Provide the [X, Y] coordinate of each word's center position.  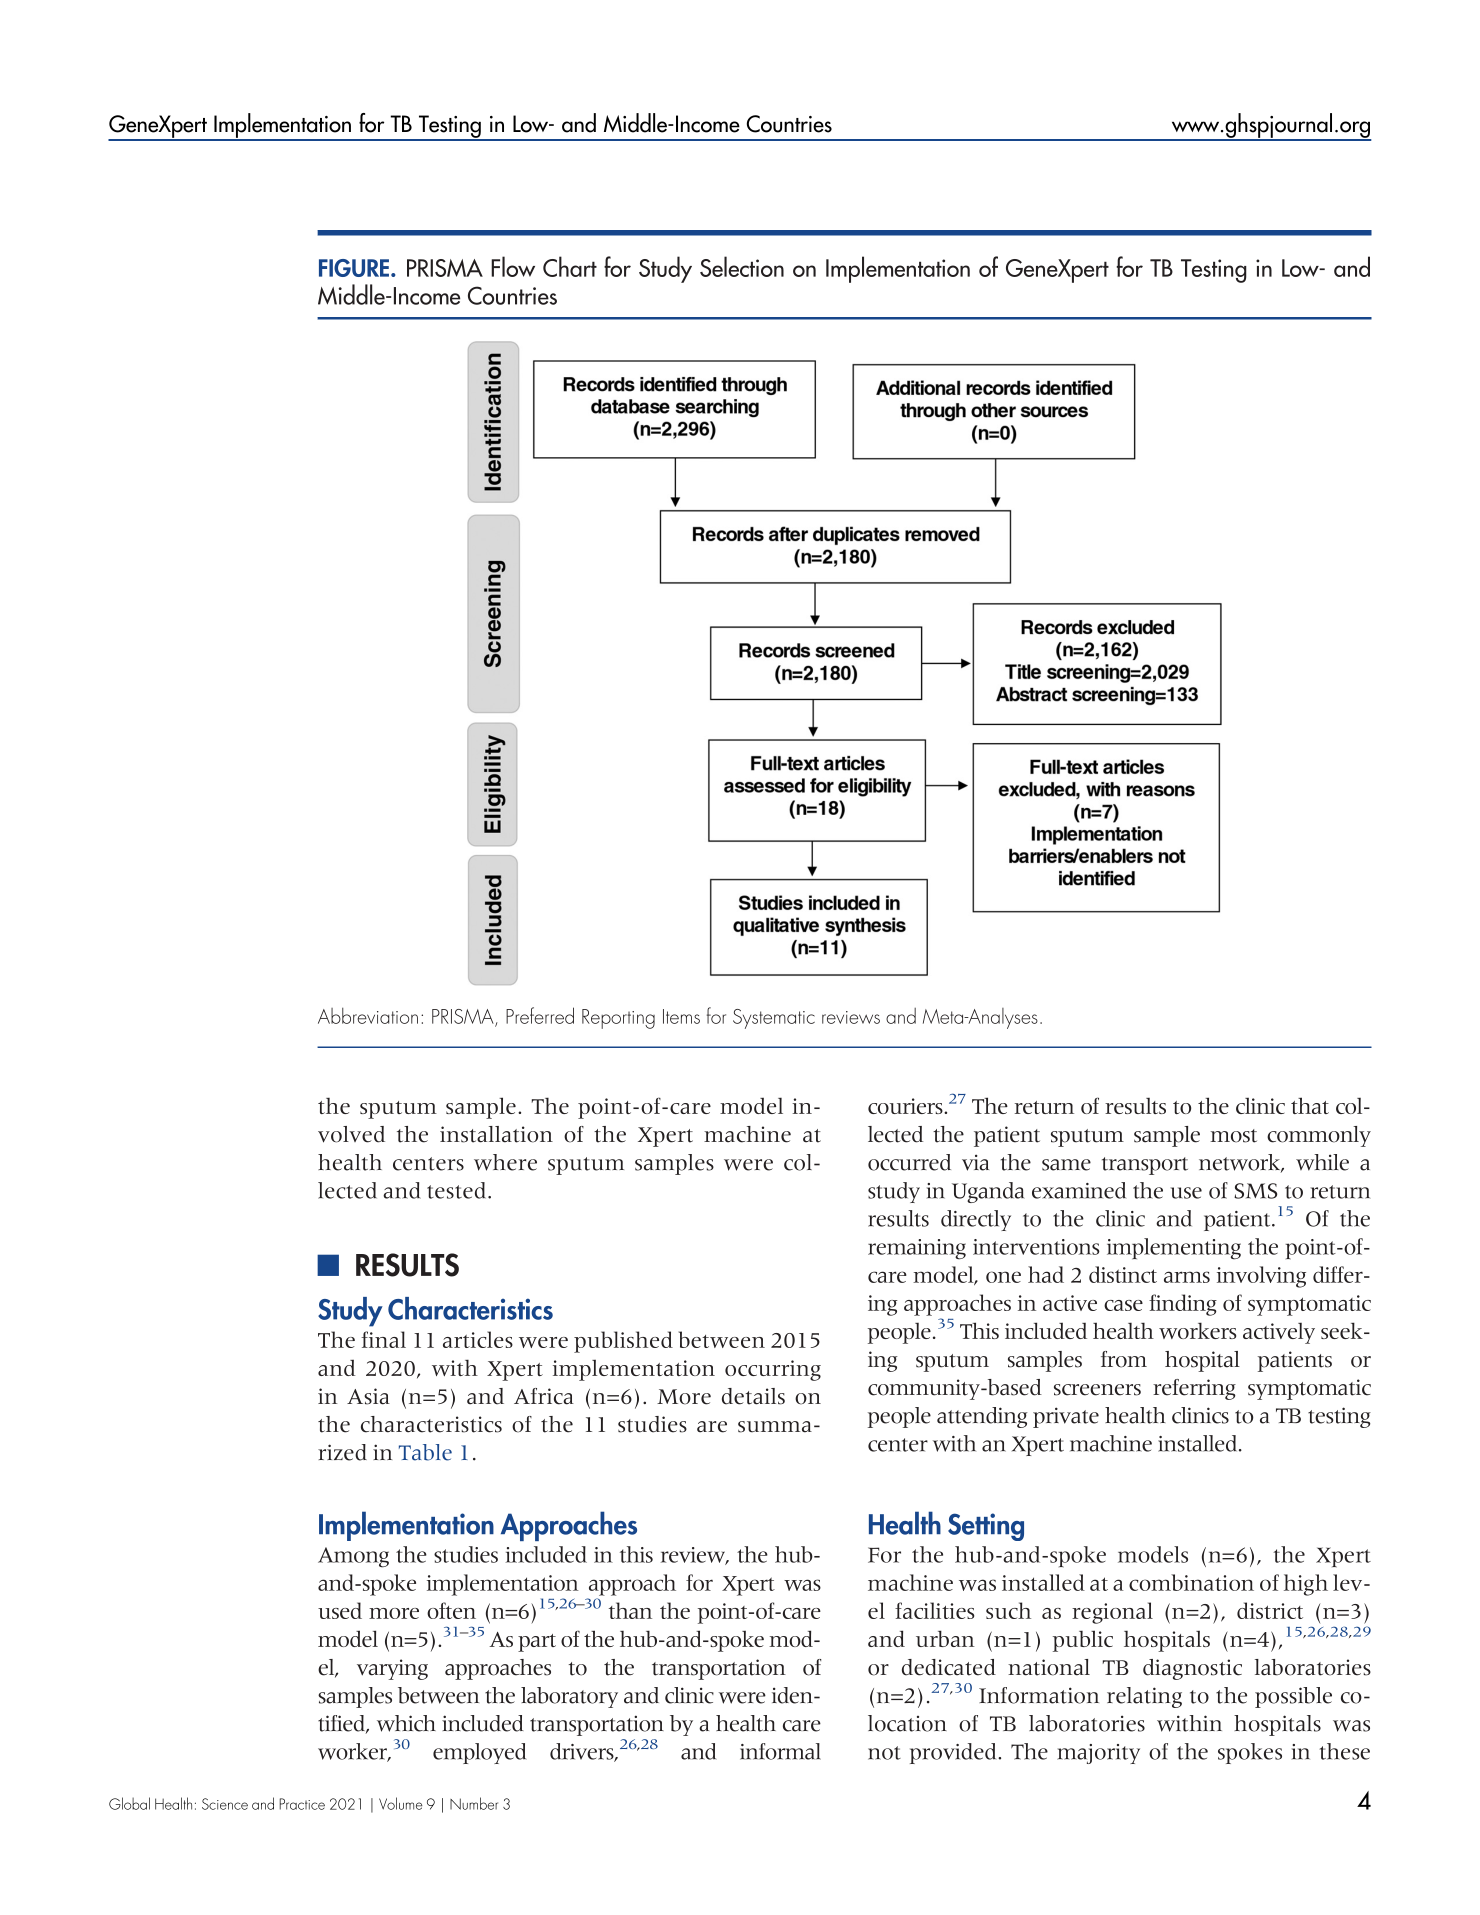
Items [681, 1016]
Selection [742, 266]
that [1310, 1105]
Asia [368, 1396]
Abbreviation [368, 1016]
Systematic [774, 1019]
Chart [570, 266]
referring [1194, 1389]
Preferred [540, 1015]
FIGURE [354, 268]
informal [780, 1751]
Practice [302, 1804]
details [753, 1396]
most [1233, 1136]
